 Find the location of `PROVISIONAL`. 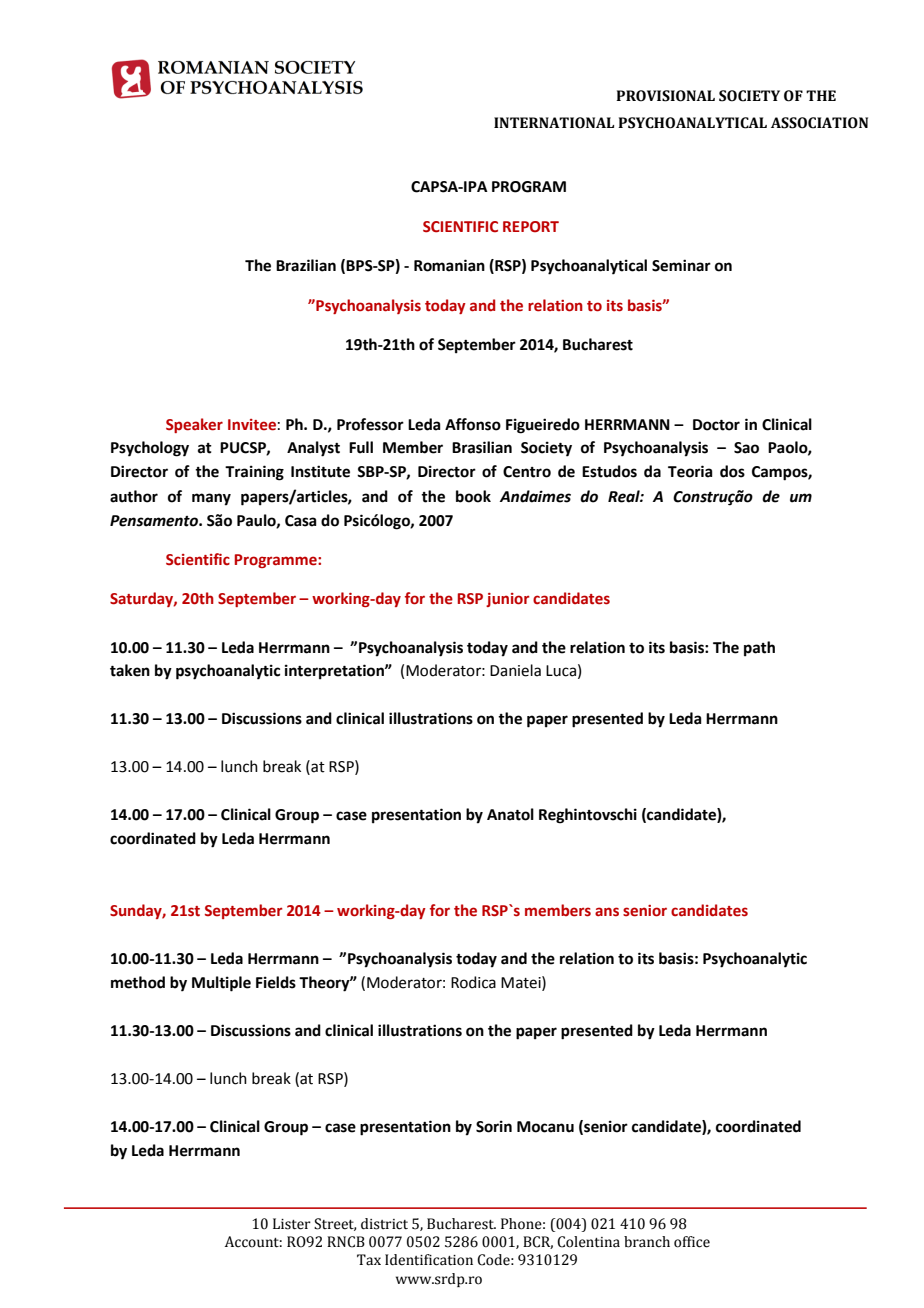

PROVISIONAL is located at coordinates (665, 96).
